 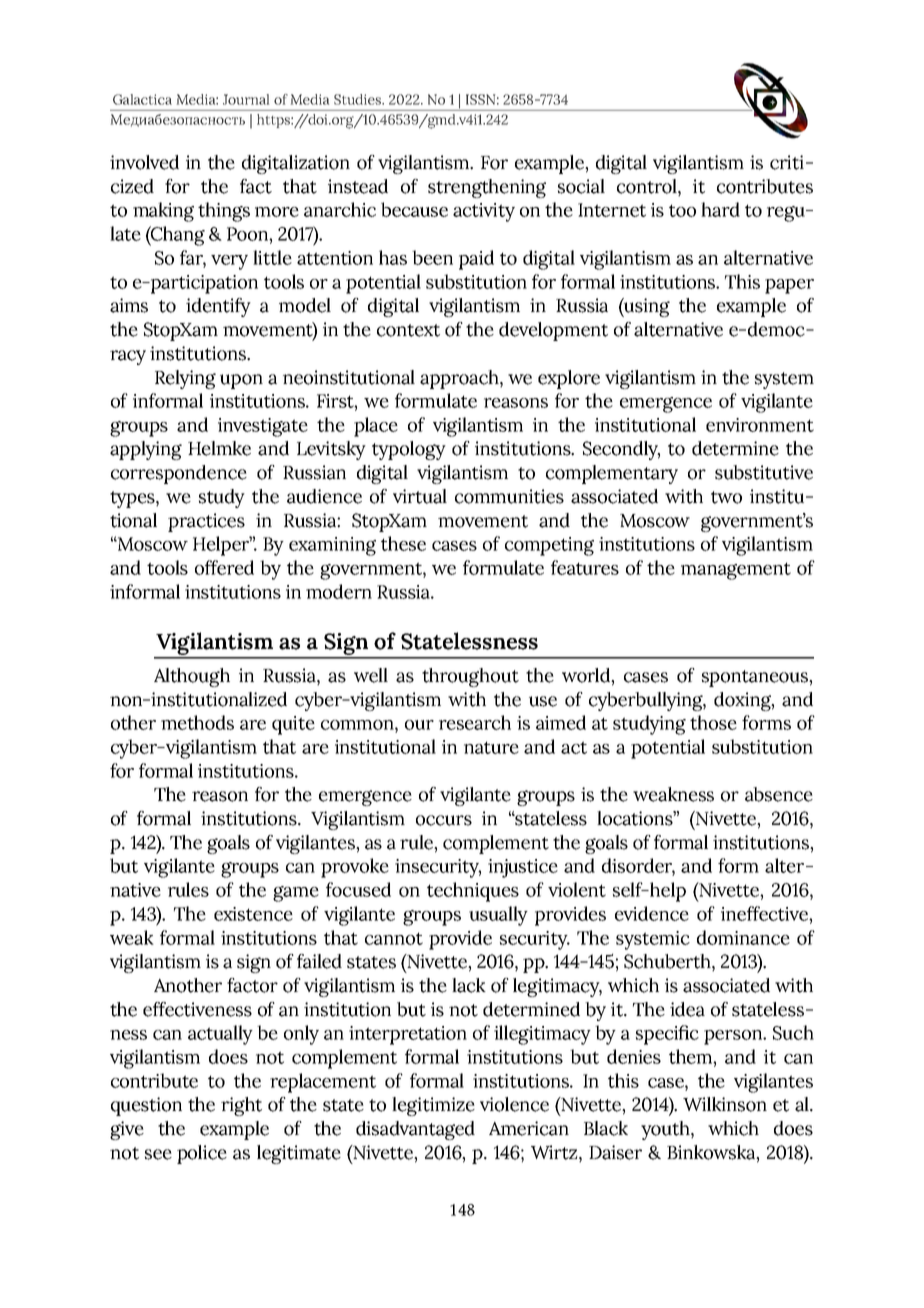 I want to click on research, so click(x=475, y=722).
